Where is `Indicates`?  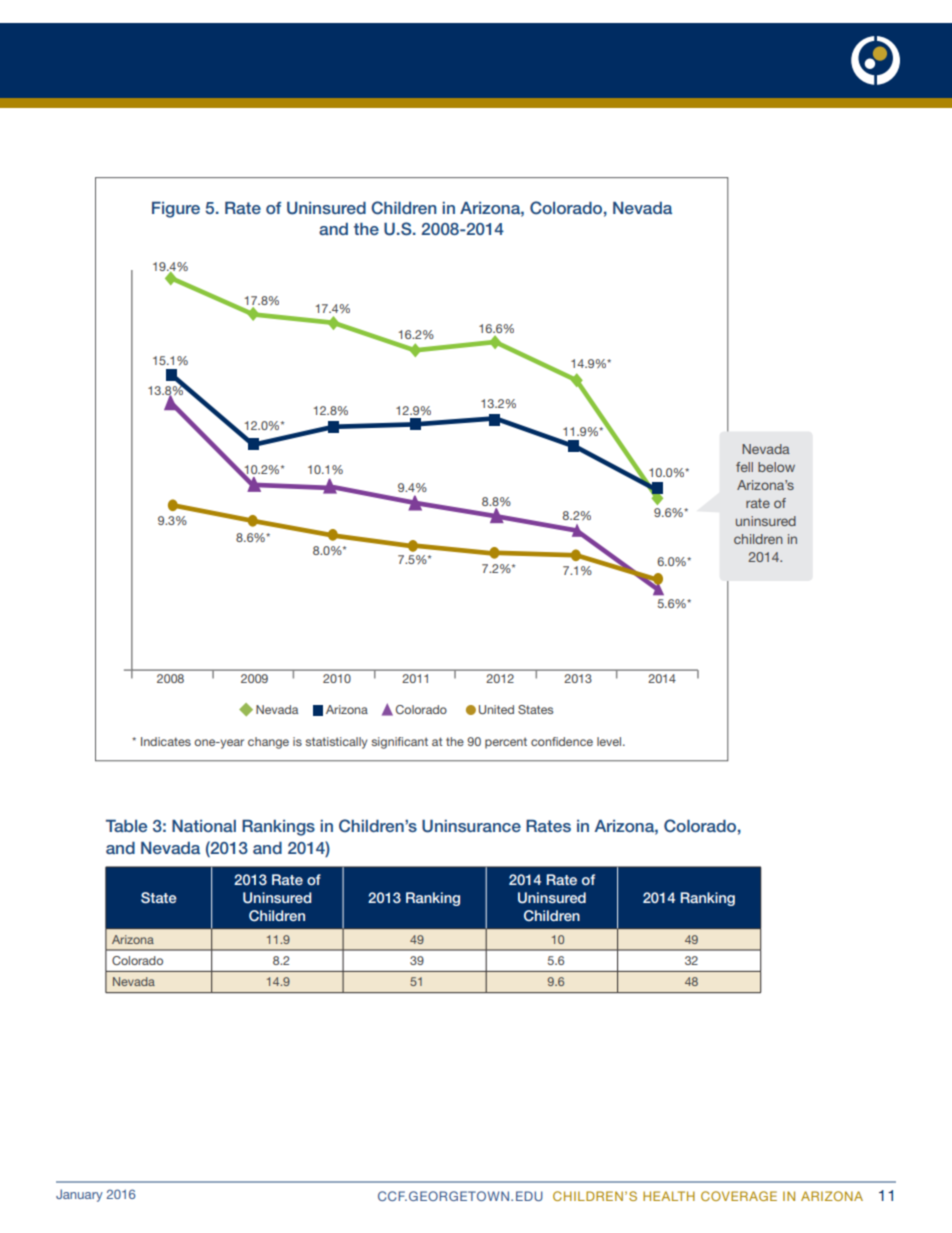
Indicates is located at coordinates (166, 741).
